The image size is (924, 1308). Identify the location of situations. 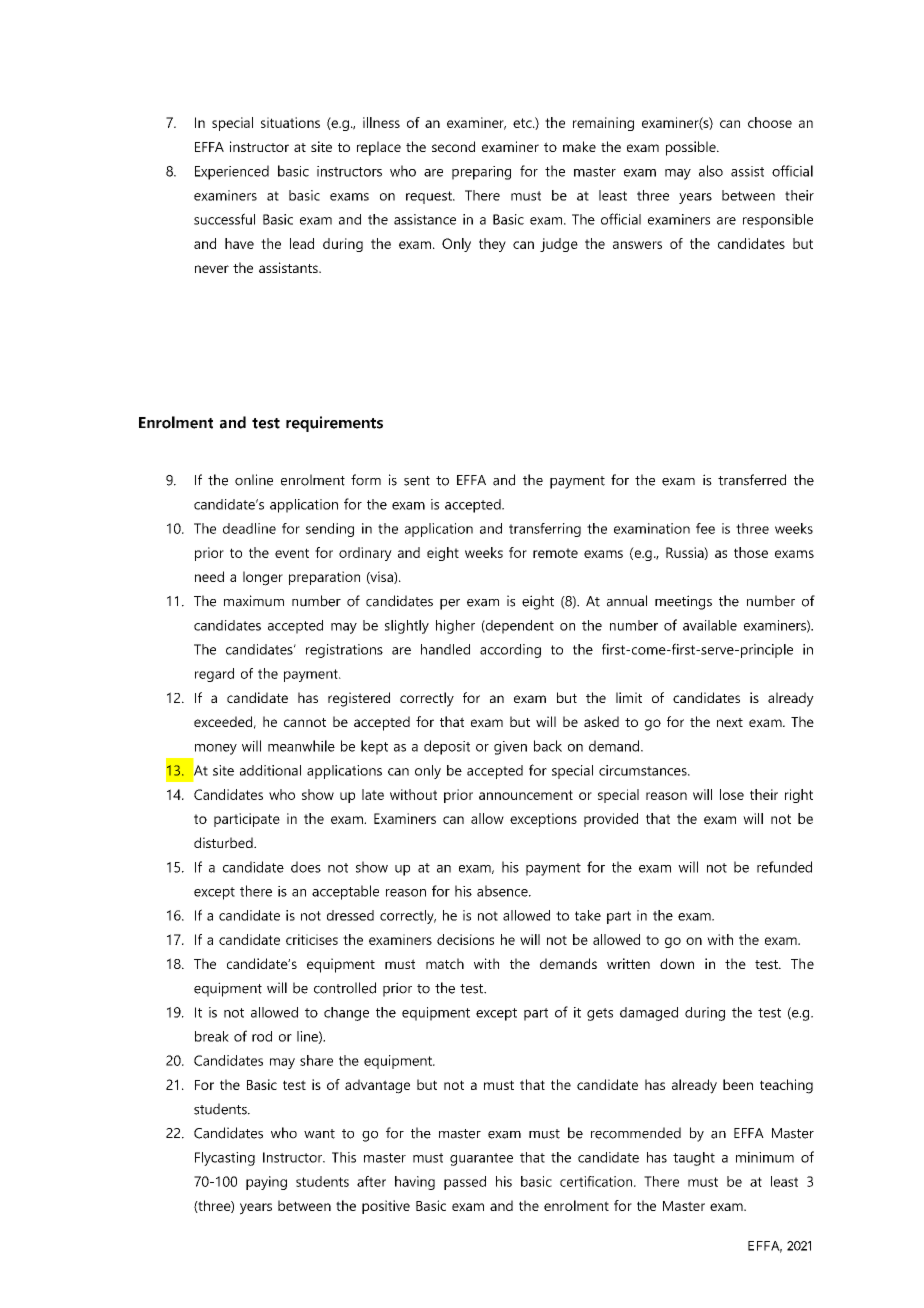
(290, 122).
